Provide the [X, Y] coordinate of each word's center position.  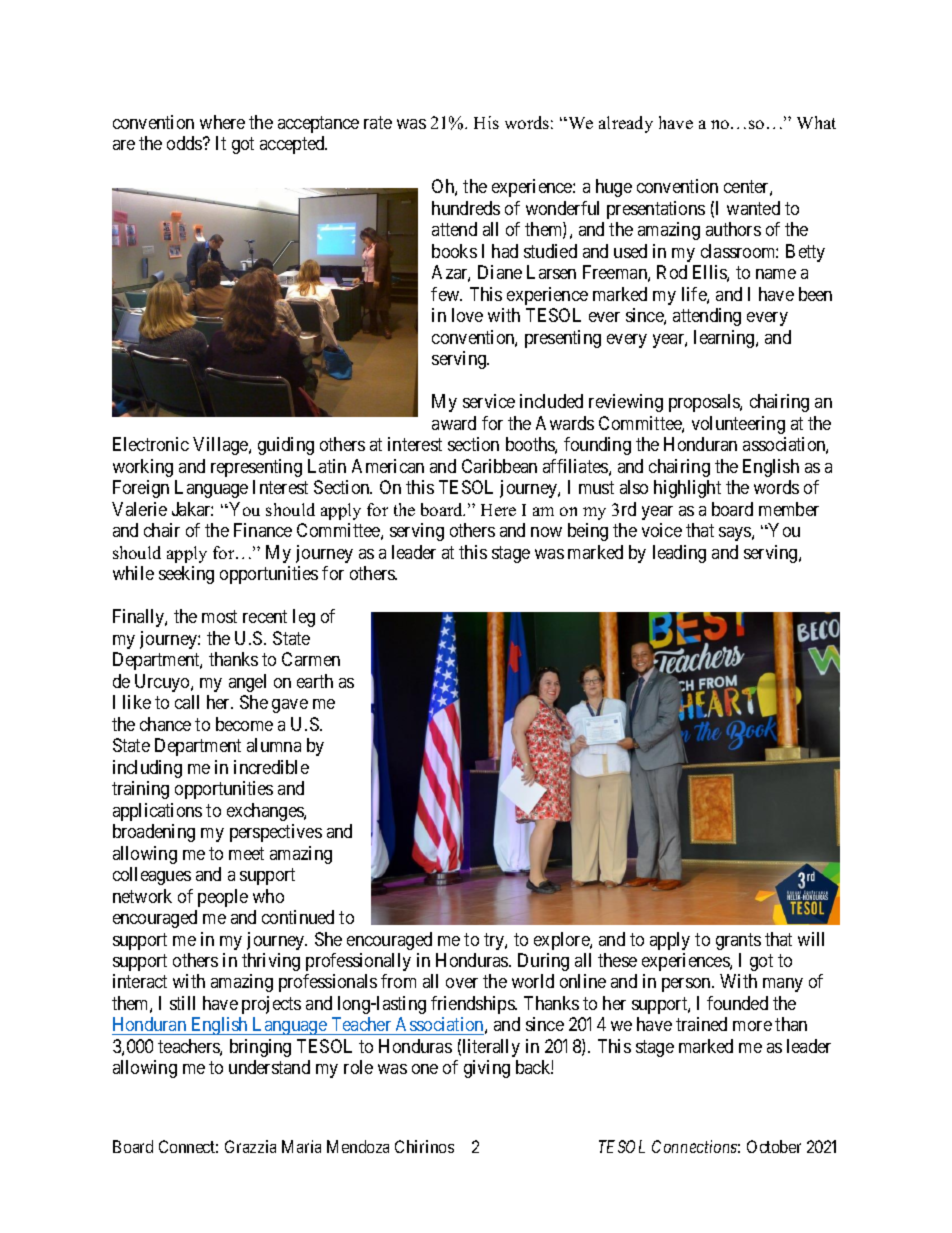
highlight [687, 489]
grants [738, 941]
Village [221, 446]
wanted [753, 208]
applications [157, 812]
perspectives [276, 833]
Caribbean [499, 466]
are [124, 145]
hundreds [466, 208]
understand [269, 1067]
